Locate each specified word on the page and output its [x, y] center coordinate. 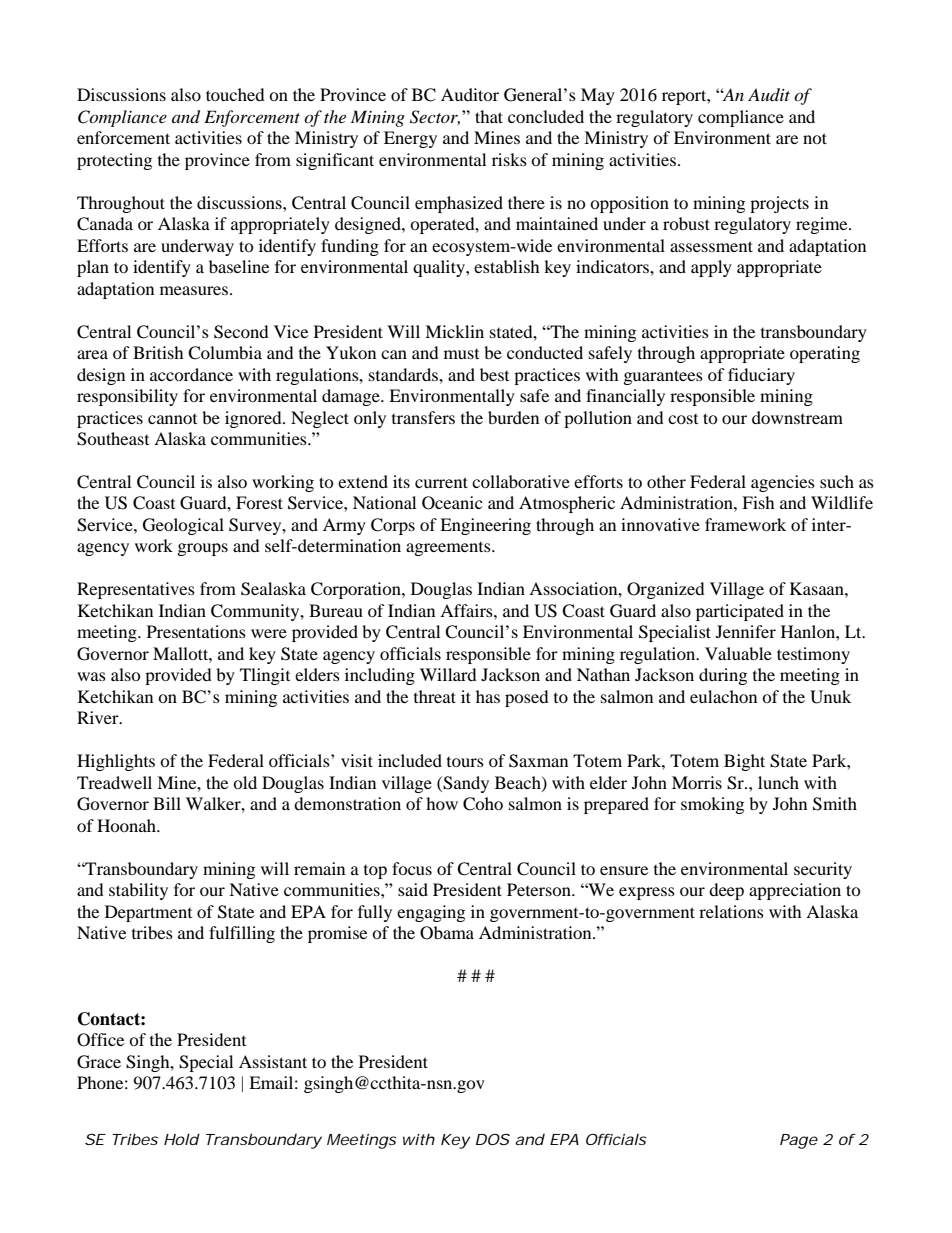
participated [740, 612]
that [489, 116]
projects [779, 204]
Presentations [196, 631]
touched [235, 94]
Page [799, 1141]
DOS [493, 1139]
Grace [99, 1062]
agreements [449, 549]
